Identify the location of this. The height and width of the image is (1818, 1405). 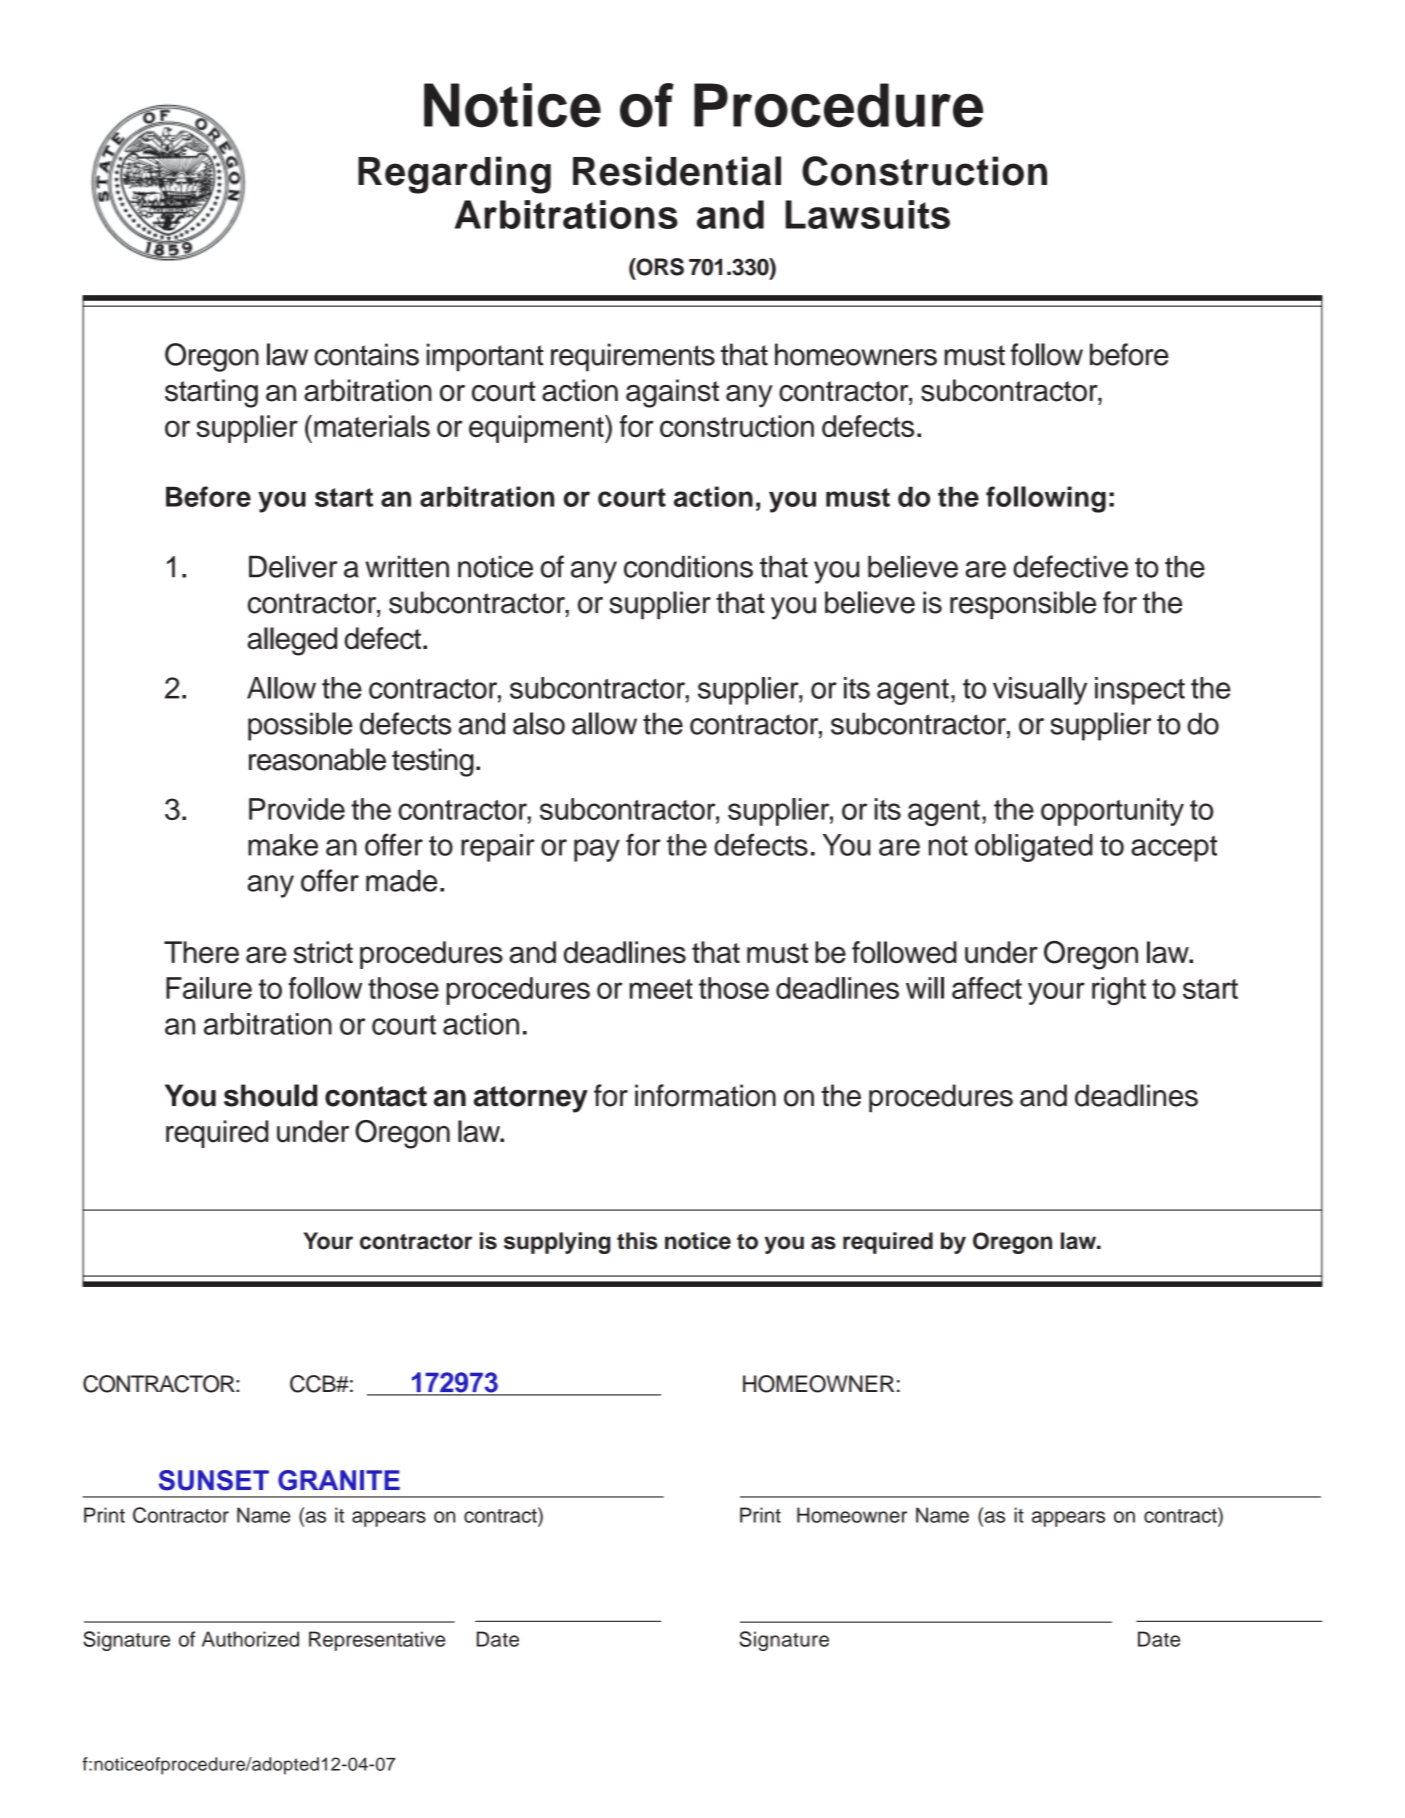
(637, 1241).
